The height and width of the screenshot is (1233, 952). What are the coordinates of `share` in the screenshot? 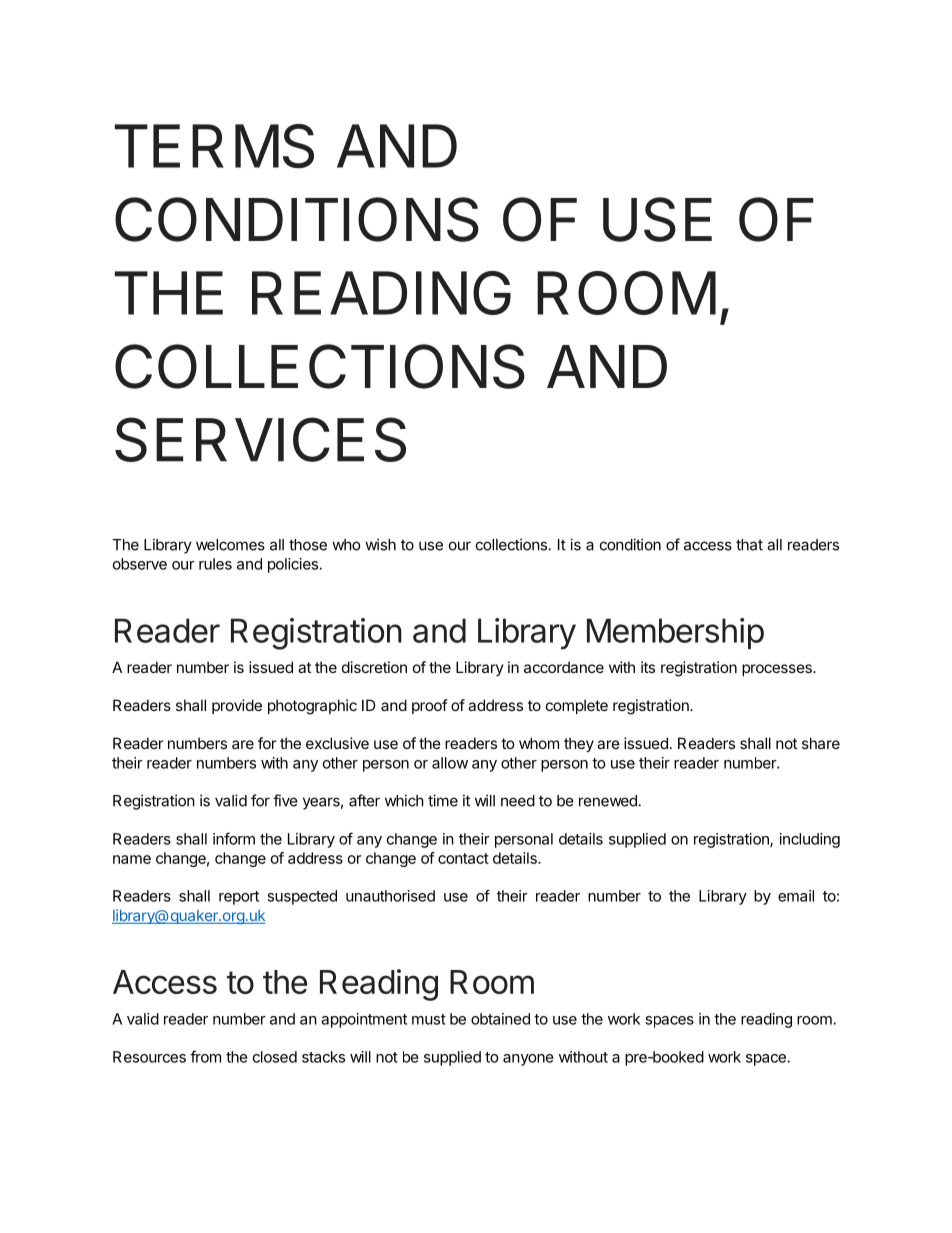 It's located at (821, 743).
